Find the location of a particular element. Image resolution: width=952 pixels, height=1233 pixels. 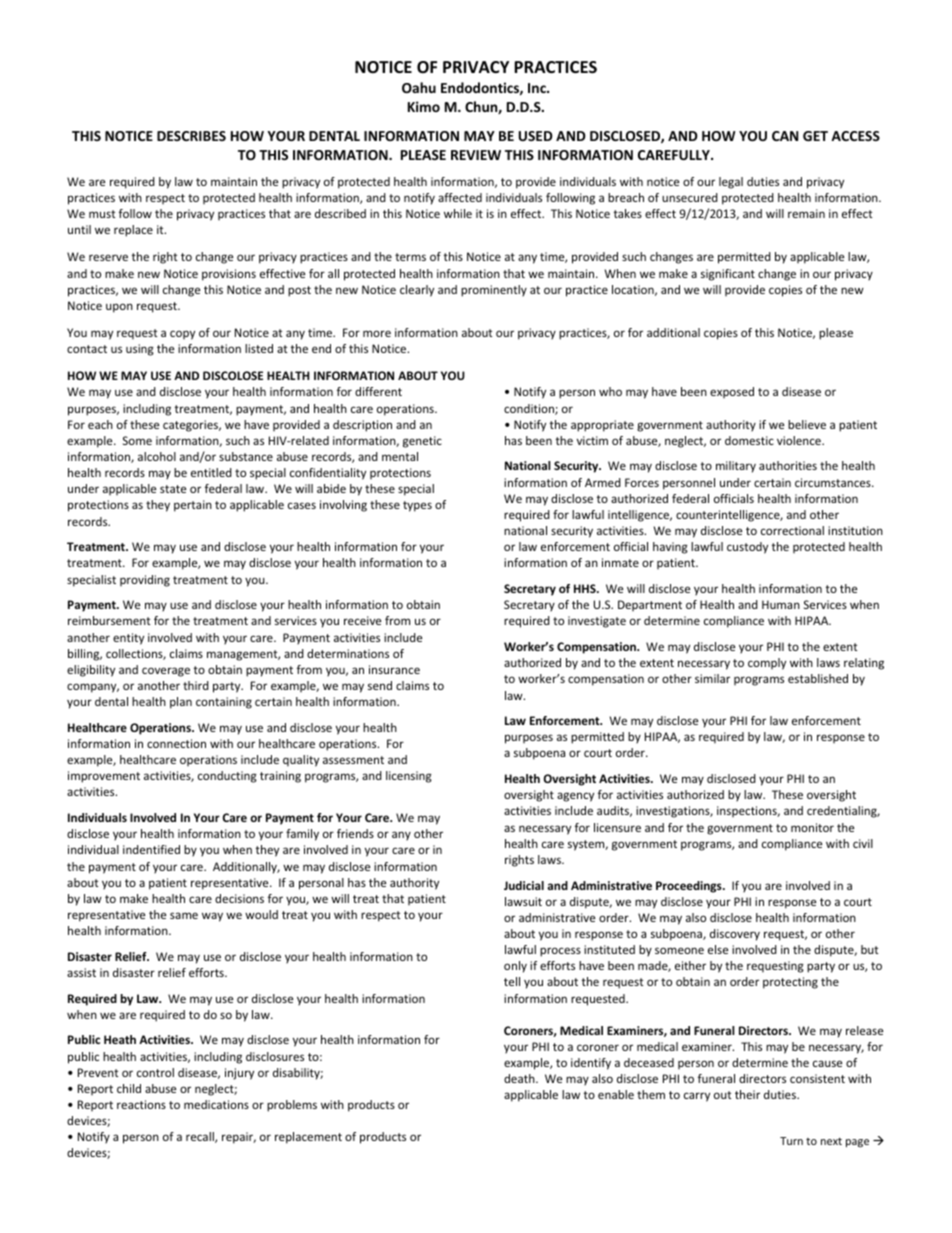

their is located at coordinates (747, 1094).
